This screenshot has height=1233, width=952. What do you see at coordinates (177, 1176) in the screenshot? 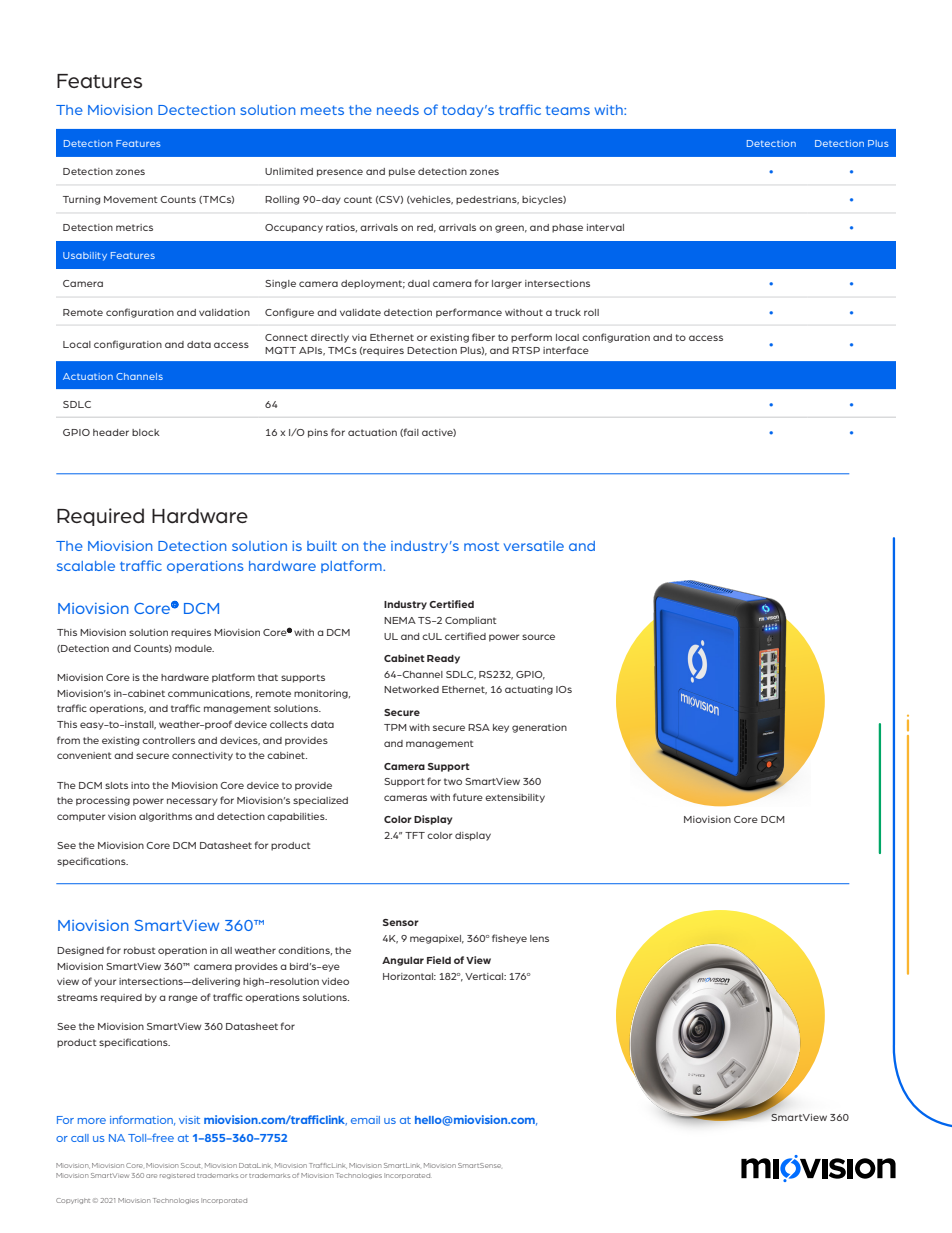
I see `registered` at bounding box center [177, 1176].
